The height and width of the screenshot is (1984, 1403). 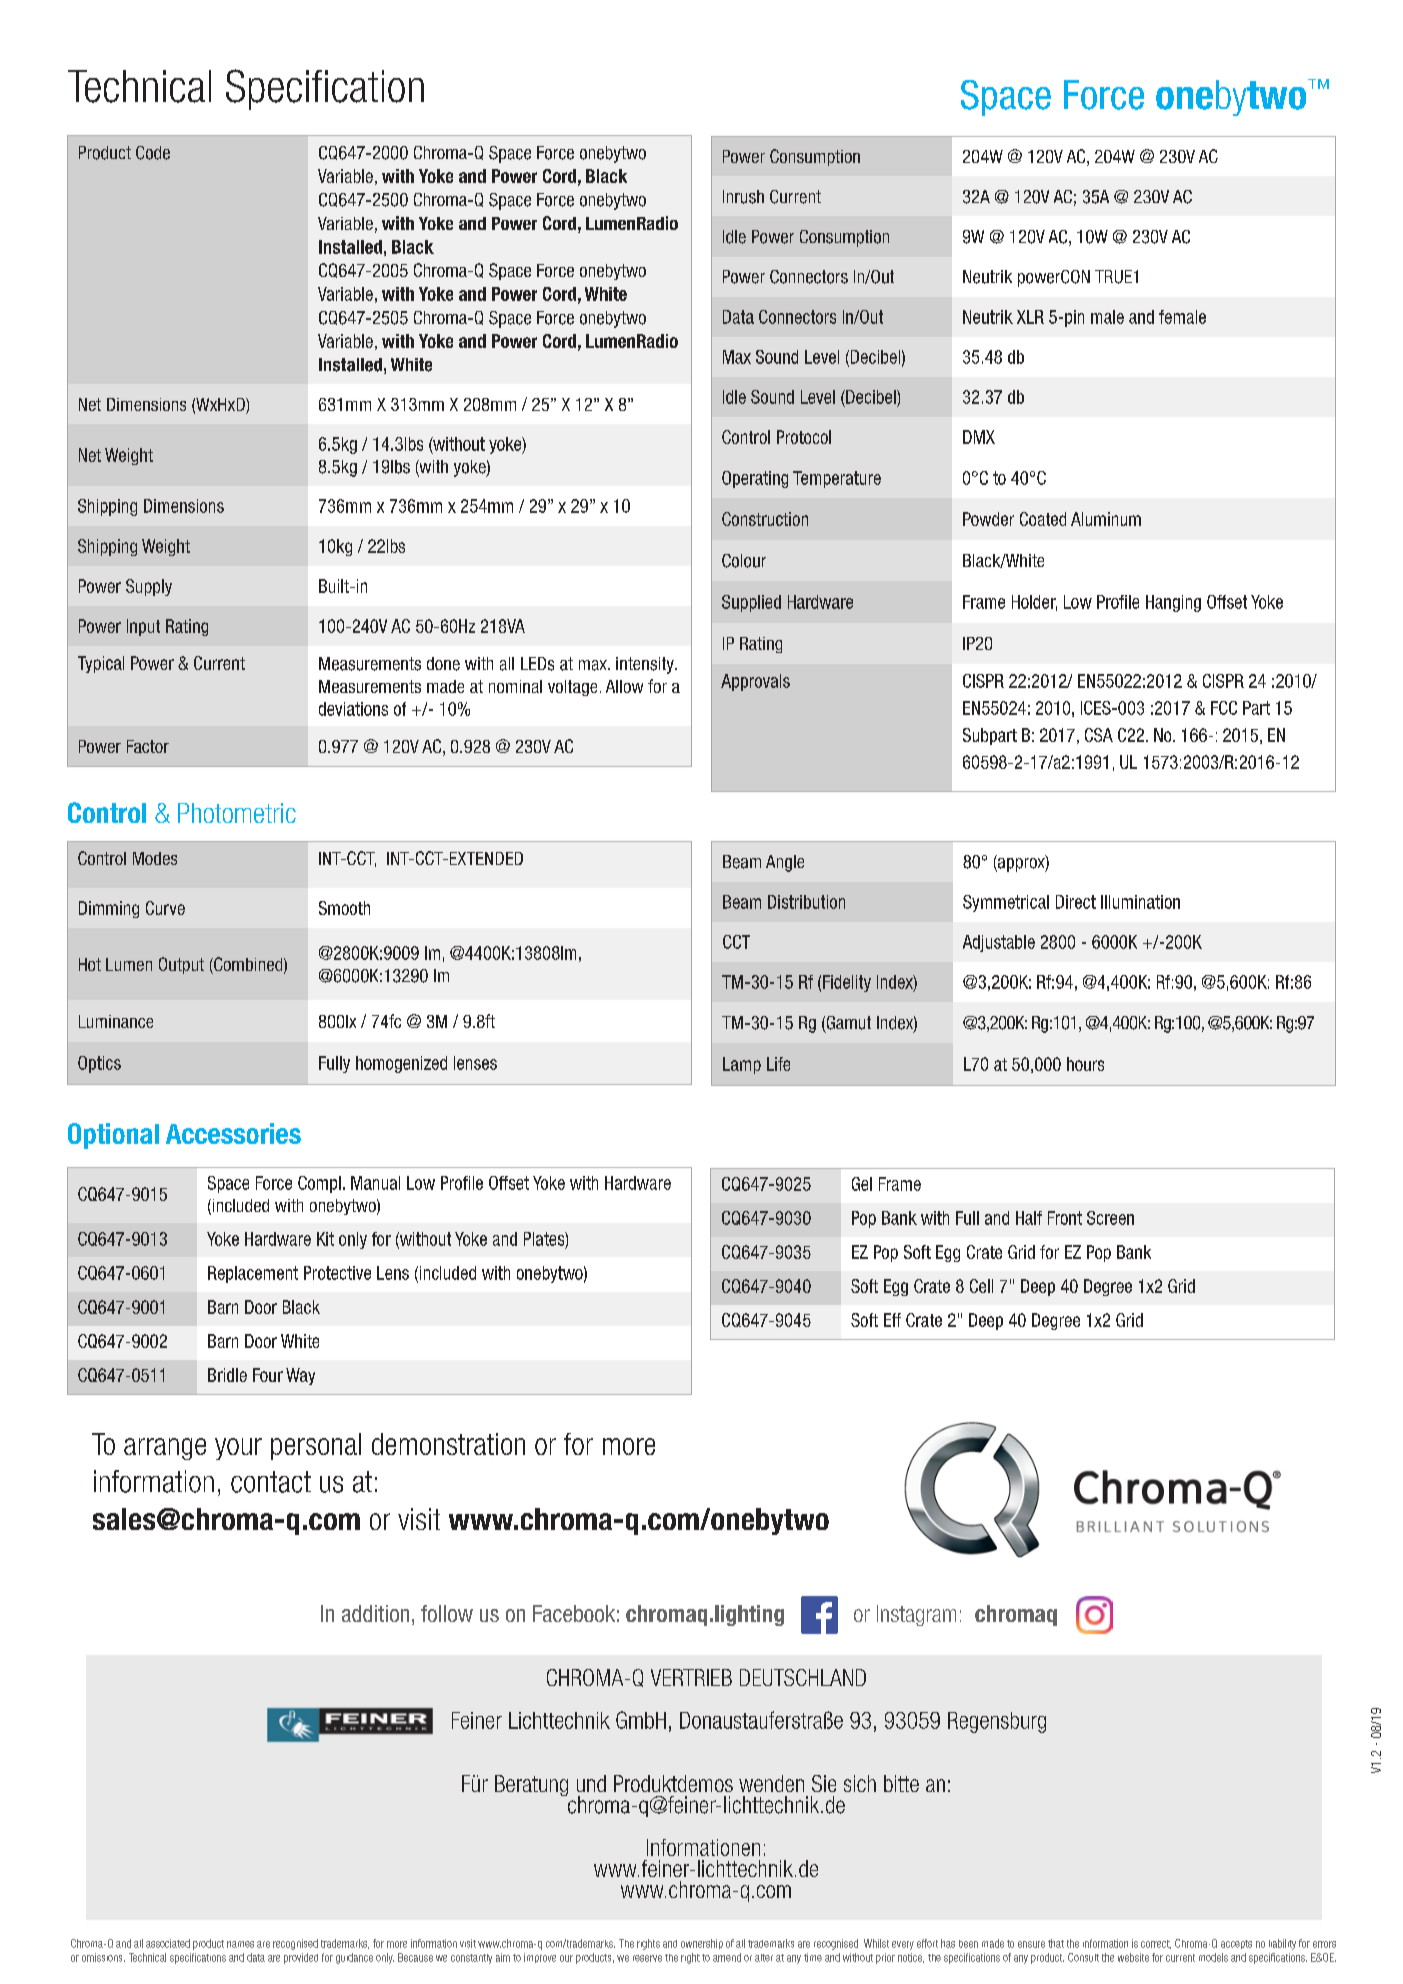 What do you see at coordinates (233, 1133) in the screenshot?
I see `Accessories` at bounding box center [233, 1133].
